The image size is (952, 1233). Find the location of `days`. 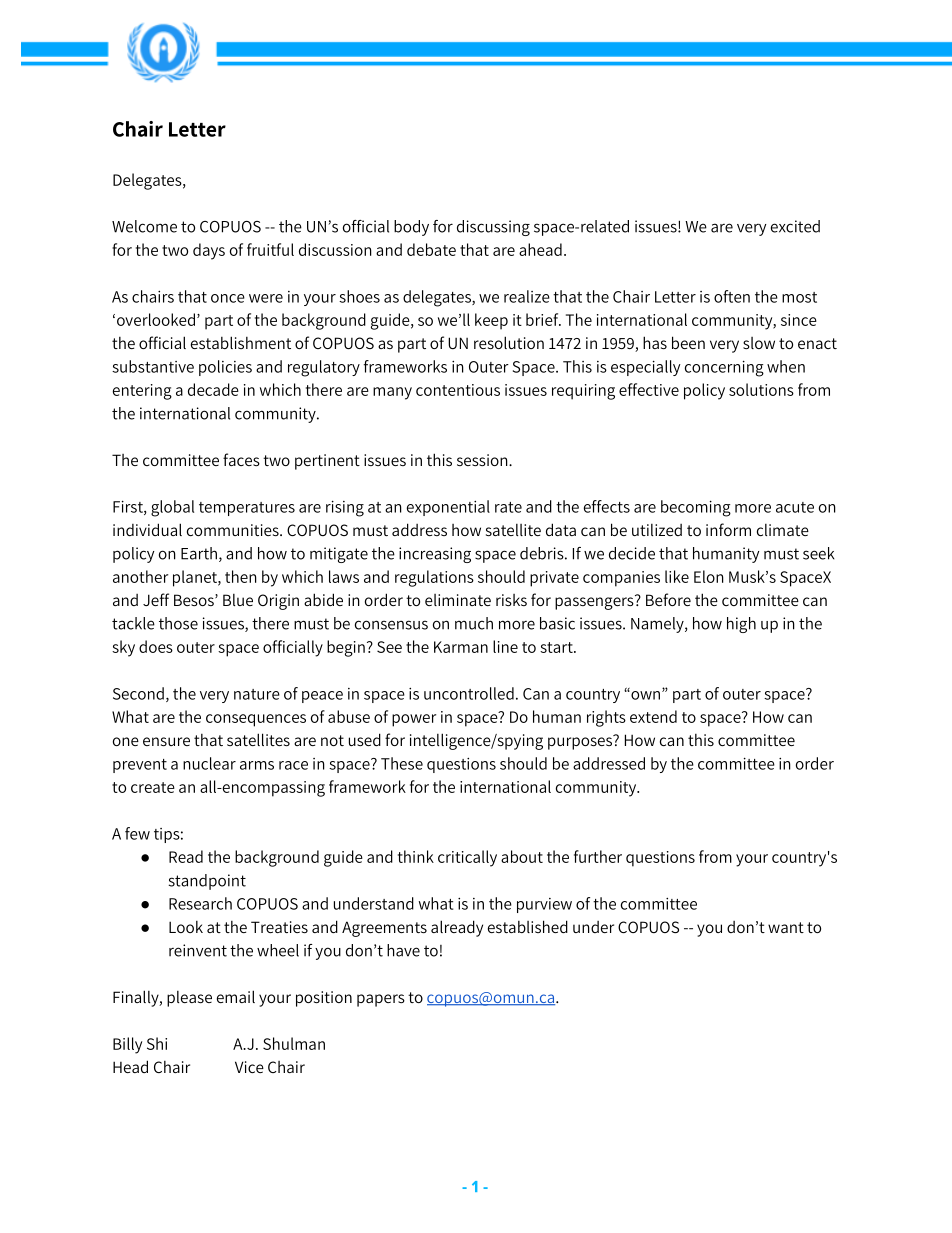

days is located at coordinates (209, 251).
